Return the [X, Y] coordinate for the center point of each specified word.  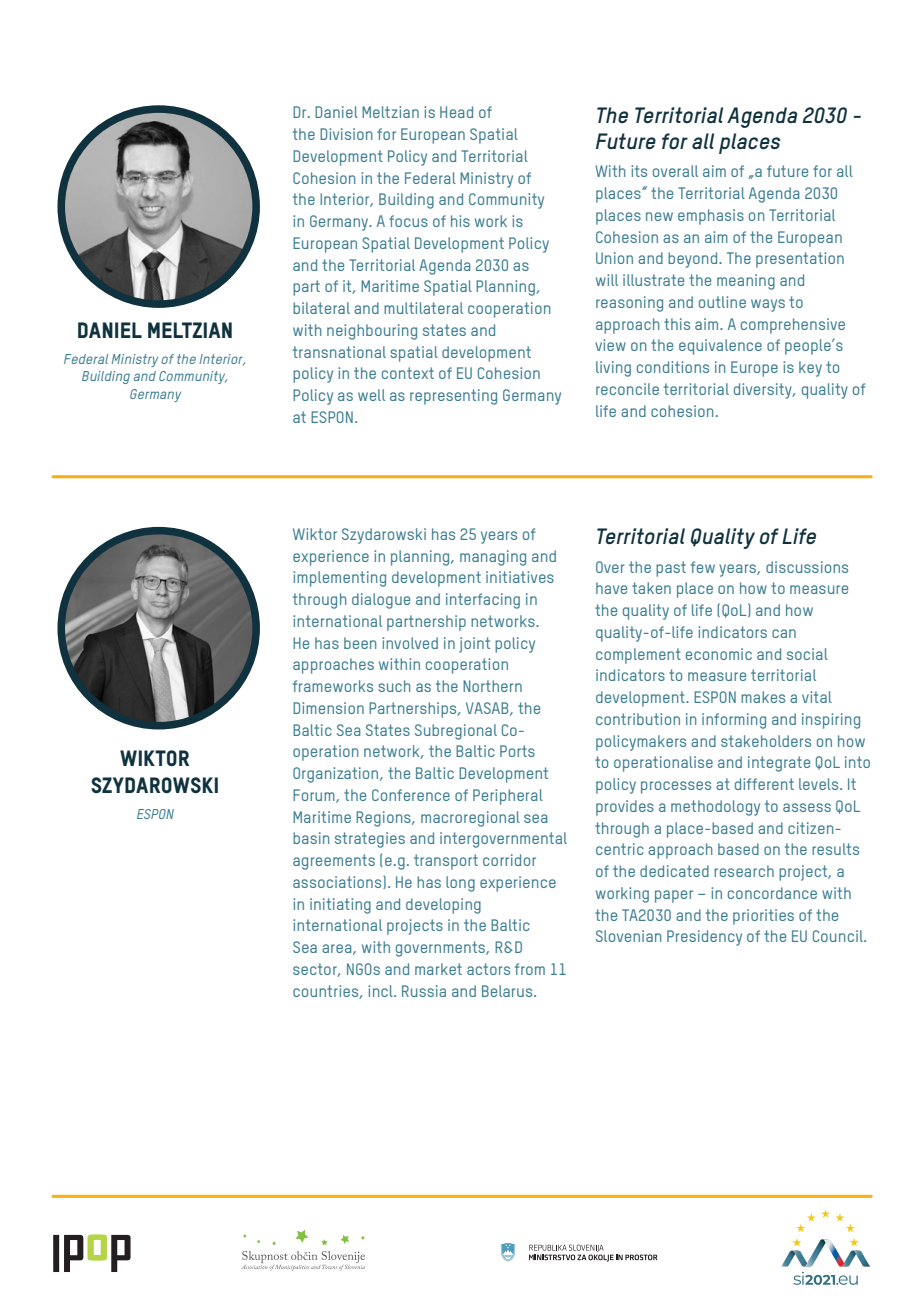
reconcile [627, 389]
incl [381, 991]
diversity [764, 391]
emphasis [711, 217]
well [371, 395]
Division [346, 134]
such [394, 686]
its [639, 171]
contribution [638, 719]
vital [817, 697]
